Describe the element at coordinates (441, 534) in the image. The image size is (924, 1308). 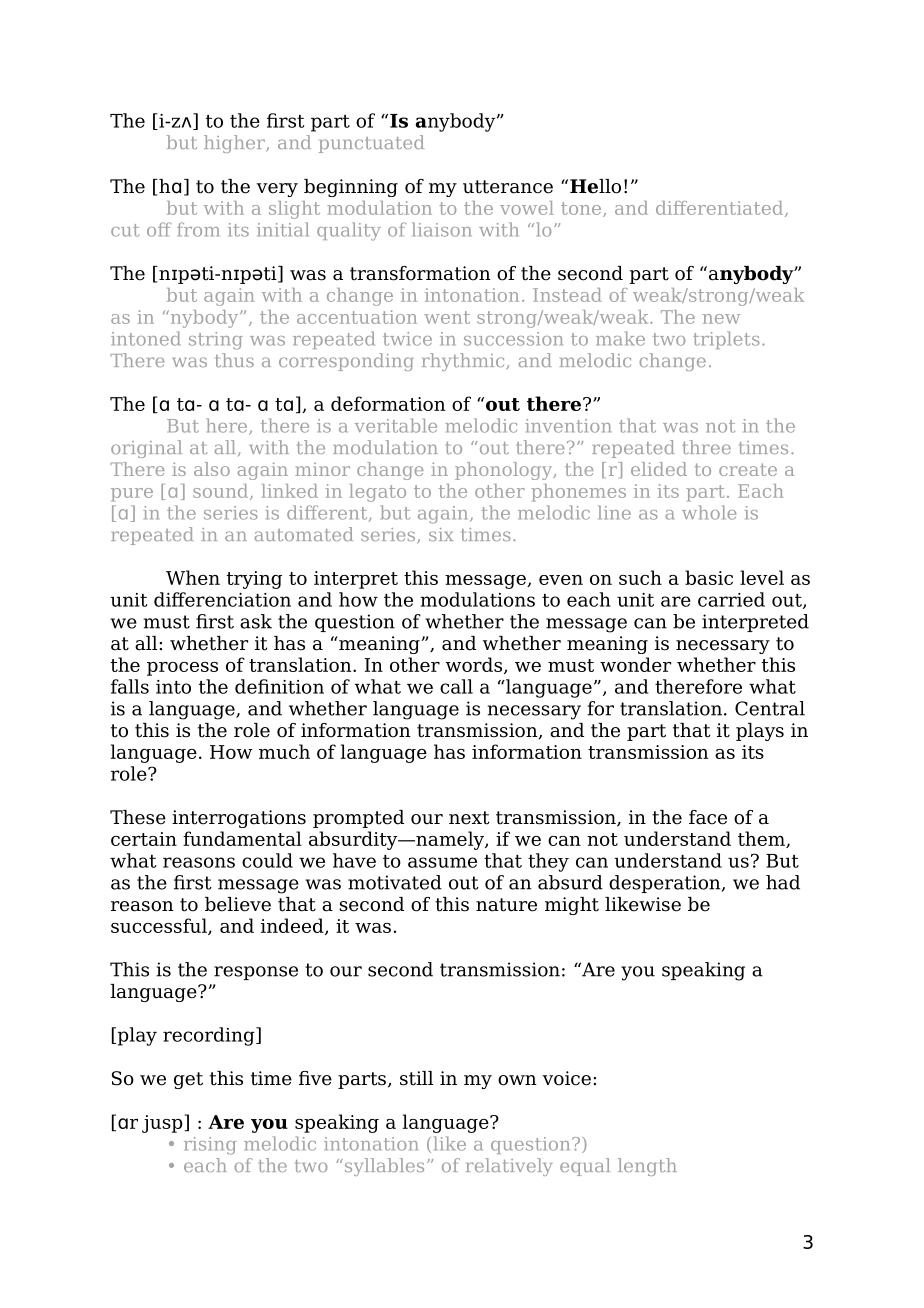
I see `six` at that location.
